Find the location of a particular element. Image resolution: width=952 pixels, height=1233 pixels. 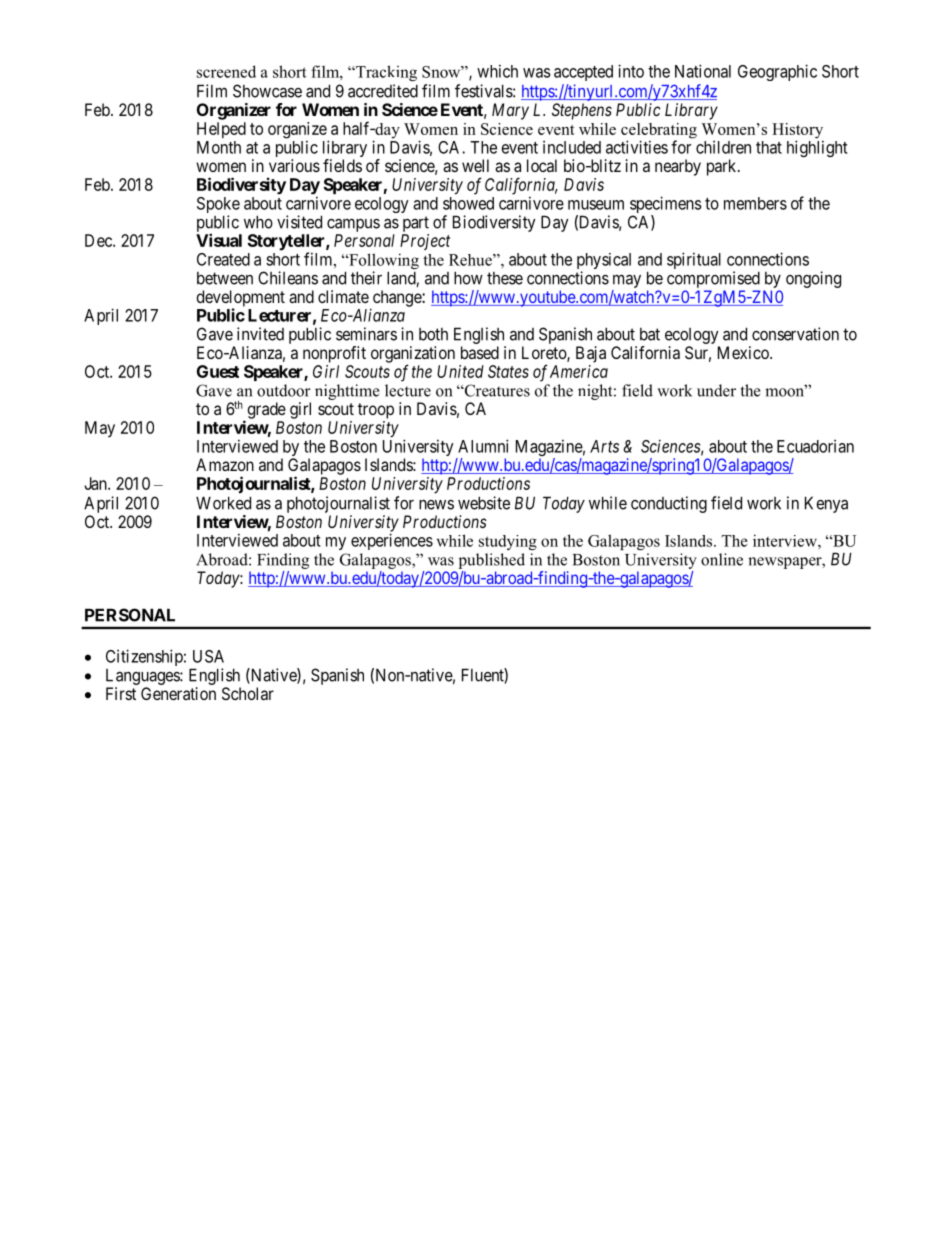

under is located at coordinates (716, 390).
